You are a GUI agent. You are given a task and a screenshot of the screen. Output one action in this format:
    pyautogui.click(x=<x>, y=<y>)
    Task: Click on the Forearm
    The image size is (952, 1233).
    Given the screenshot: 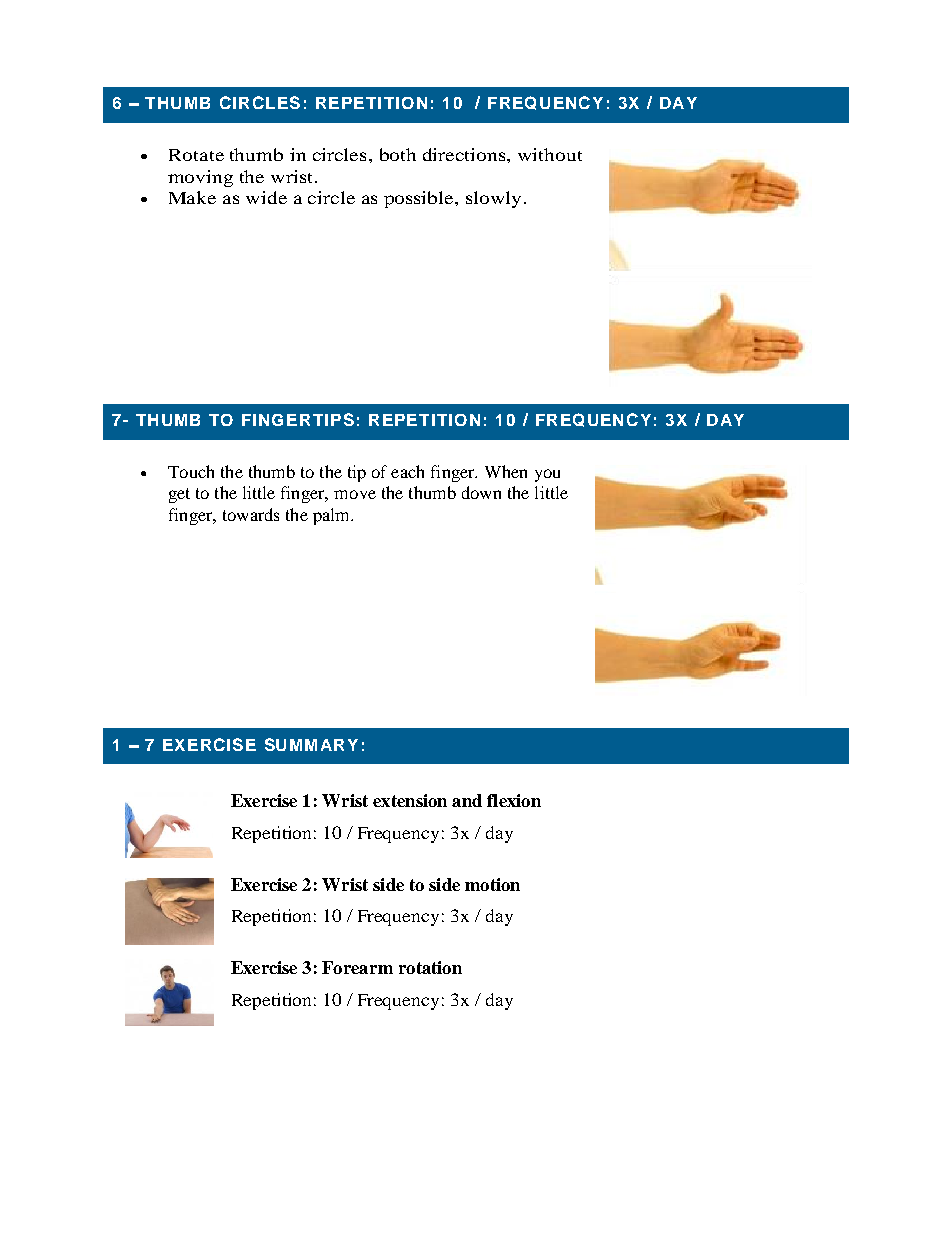 What is the action you would take?
    pyautogui.click(x=357, y=967)
